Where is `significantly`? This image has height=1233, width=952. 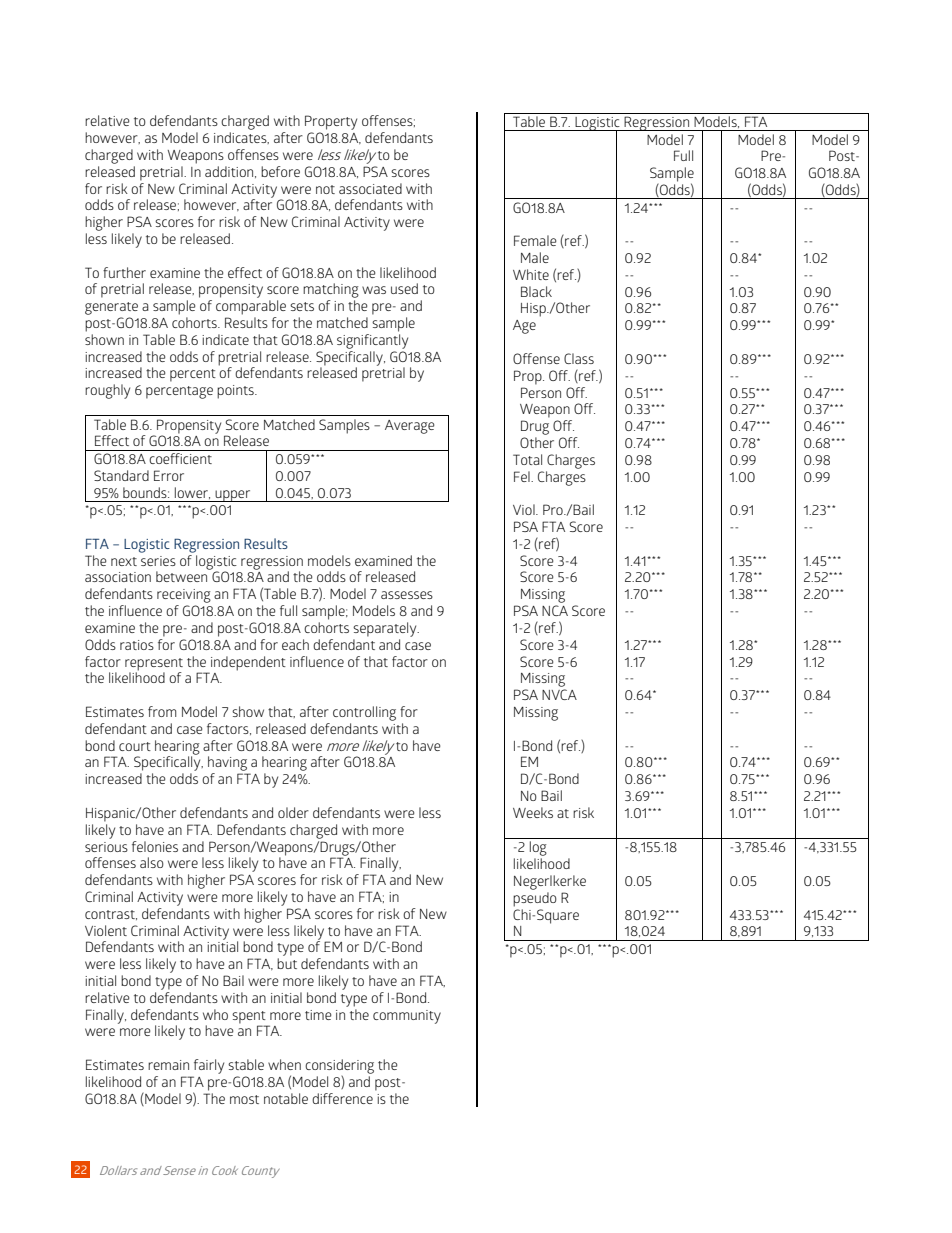 significantly is located at coordinates (372, 341).
